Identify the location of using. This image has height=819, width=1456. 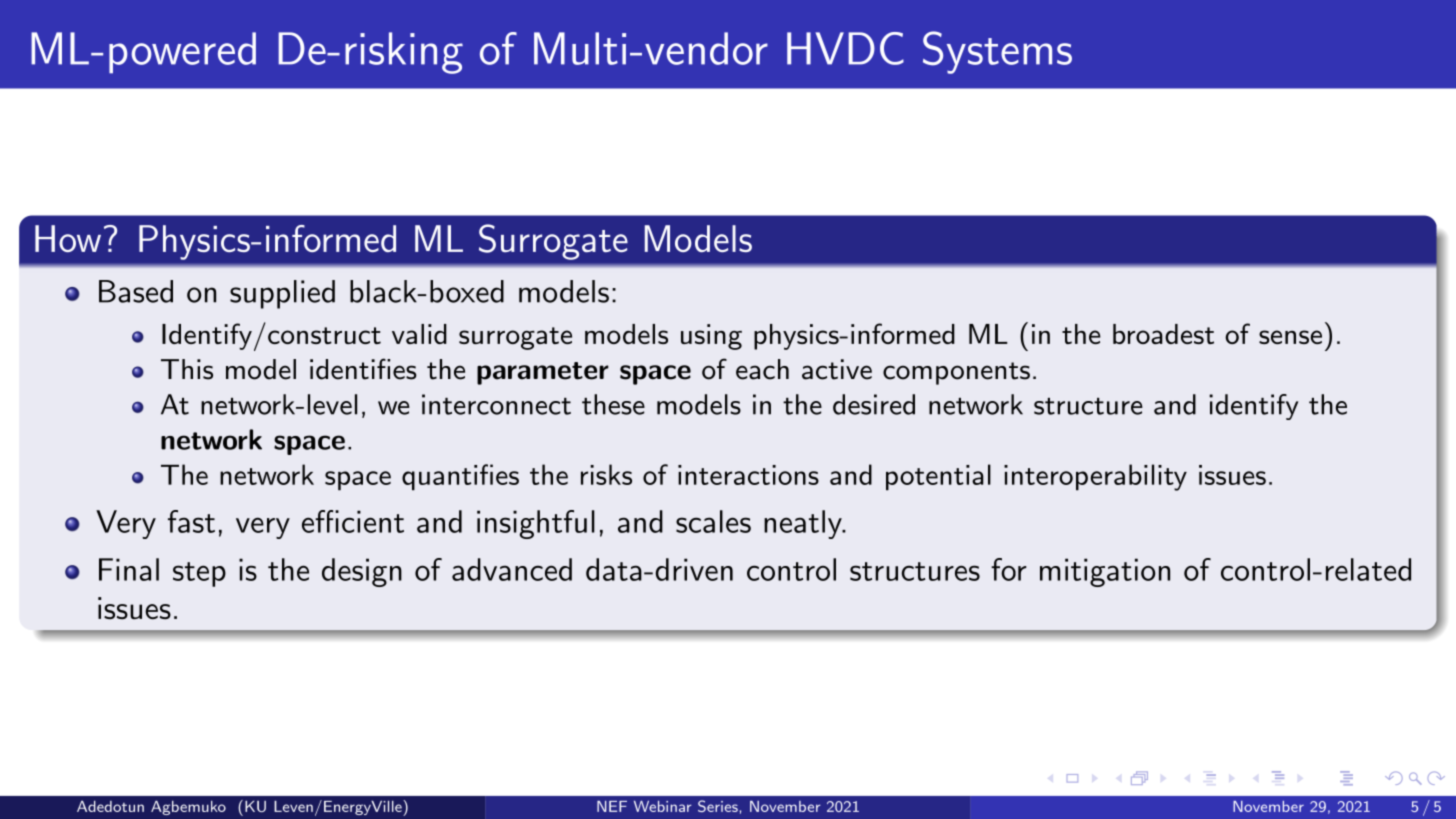
(711, 337).
